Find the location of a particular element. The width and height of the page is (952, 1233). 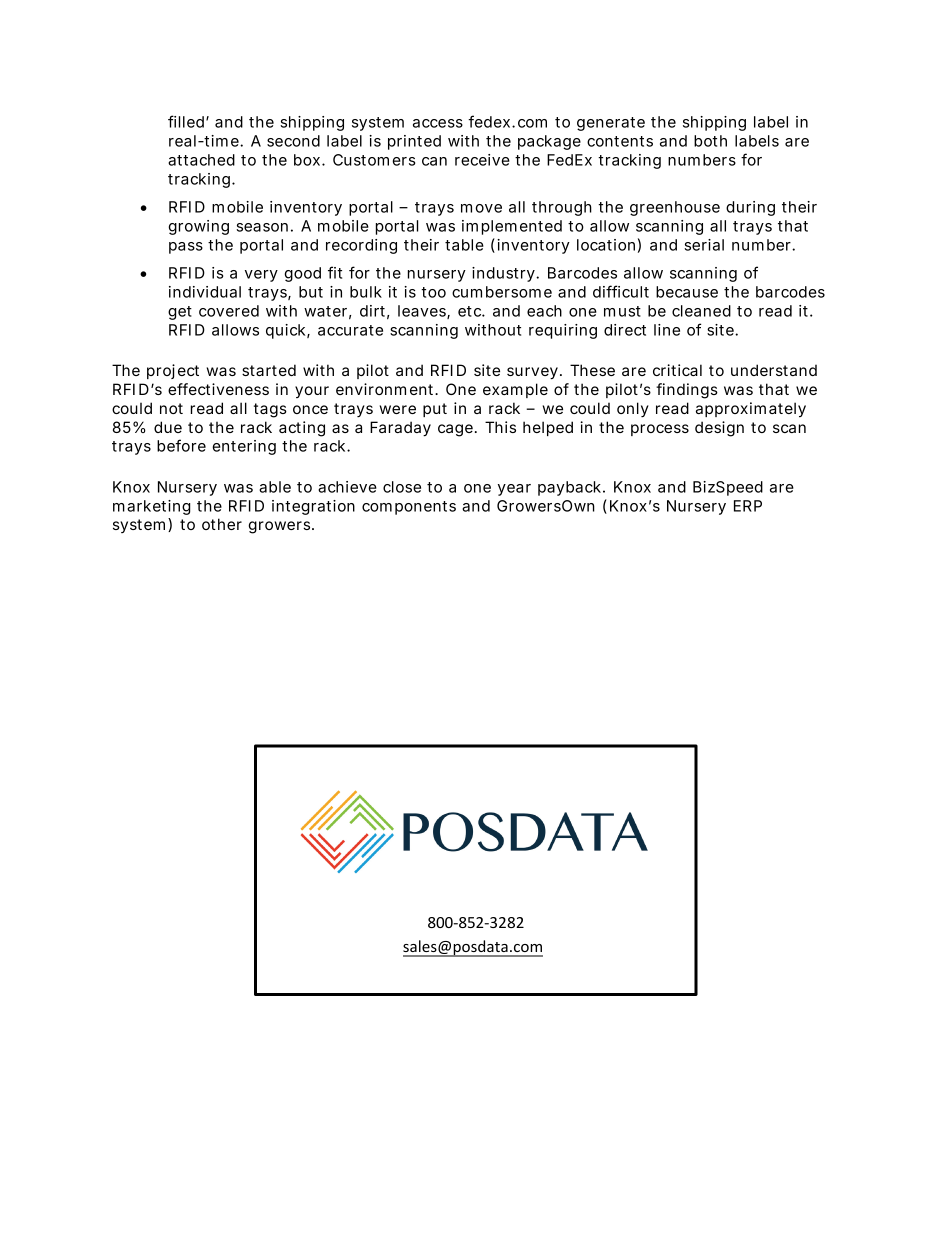

filled is located at coordinates (188, 121).
